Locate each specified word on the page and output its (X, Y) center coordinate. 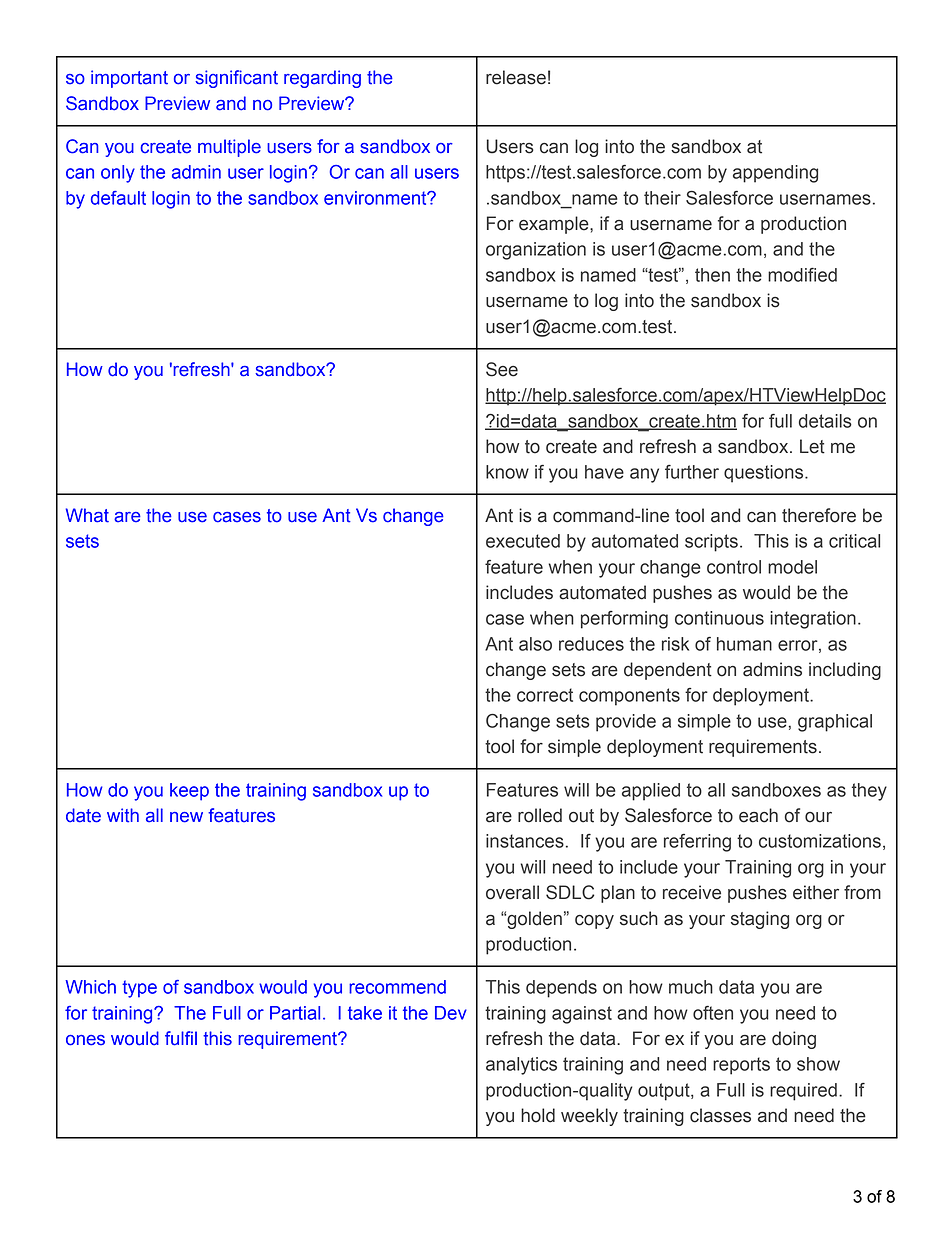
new (186, 817)
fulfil (181, 1038)
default (118, 198)
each (758, 815)
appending (775, 174)
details (825, 421)
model (792, 567)
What (87, 515)
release (516, 77)
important (129, 79)
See (502, 369)
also (535, 644)
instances (525, 841)
